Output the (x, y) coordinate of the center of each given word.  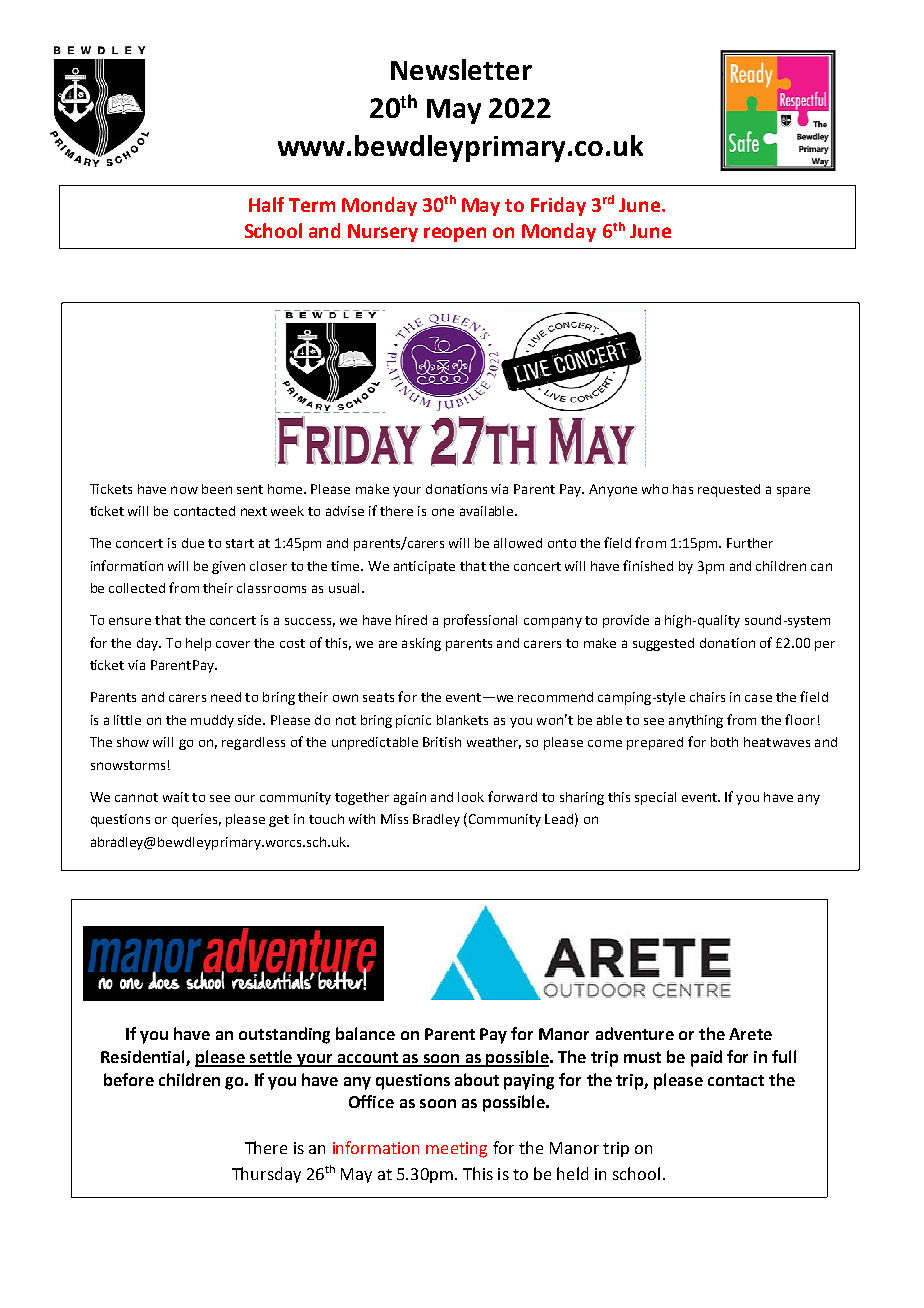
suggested (663, 644)
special (655, 798)
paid (706, 1058)
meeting (456, 1150)
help (198, 644)
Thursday (266, 1175)
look (471, 797)
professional (480, 621)
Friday (558, 206)
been (217, 489)
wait (176, 797)
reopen (455, 234)
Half (266, 204)
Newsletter (461, 69)
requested (729, 490)
